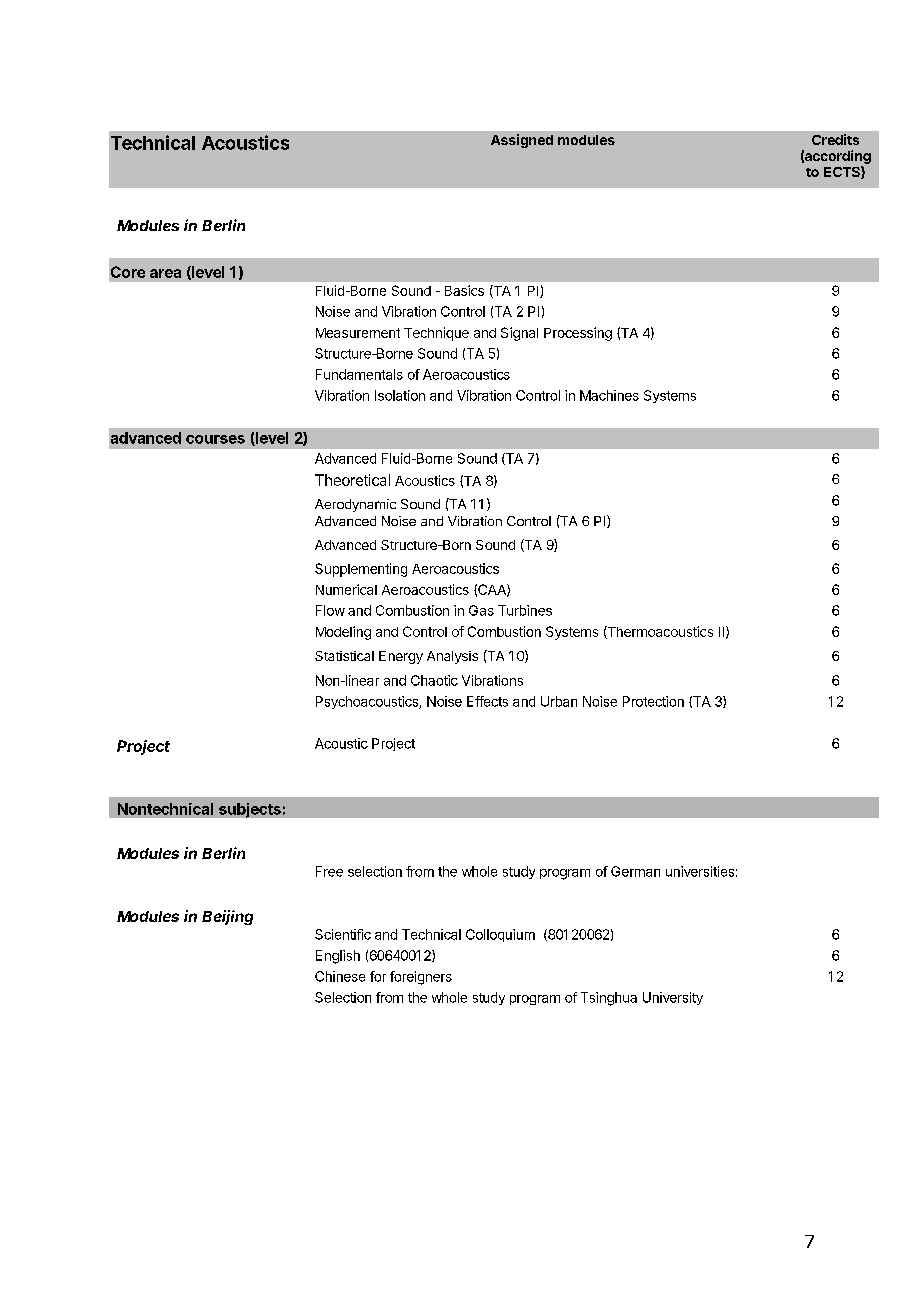 The image size is (924, 1308). I want to click on Beijing, so click(227, 917).
